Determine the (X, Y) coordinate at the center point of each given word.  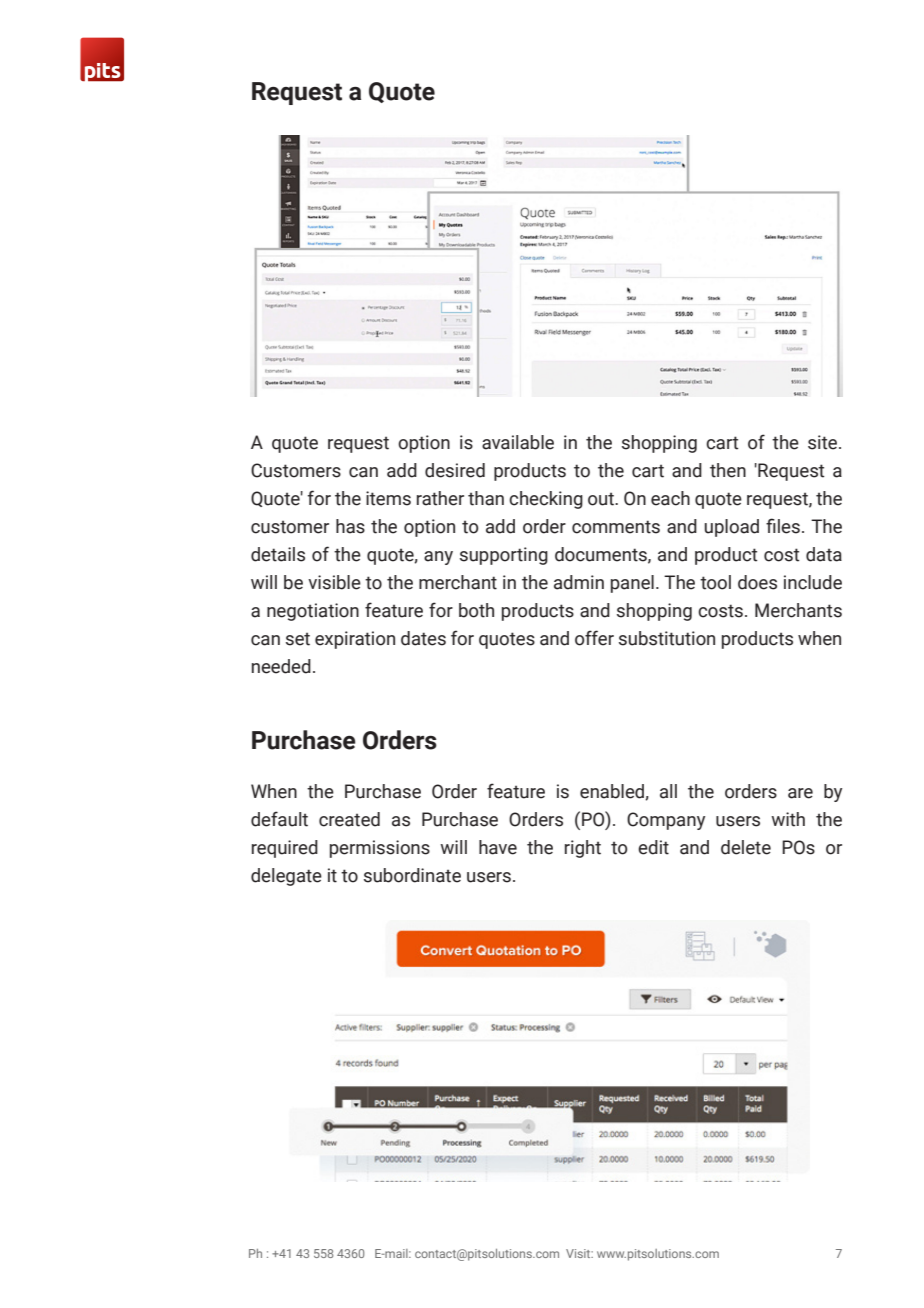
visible (334, 582)
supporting (504, 556)
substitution (667, 638)
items (388, 498)
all (668, 791)
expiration (355, 640)
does (757, 582)
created (349, 819)
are (800, 793)
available (518, 442)
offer (594, 638)
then (728, 470)
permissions (380, 849)
